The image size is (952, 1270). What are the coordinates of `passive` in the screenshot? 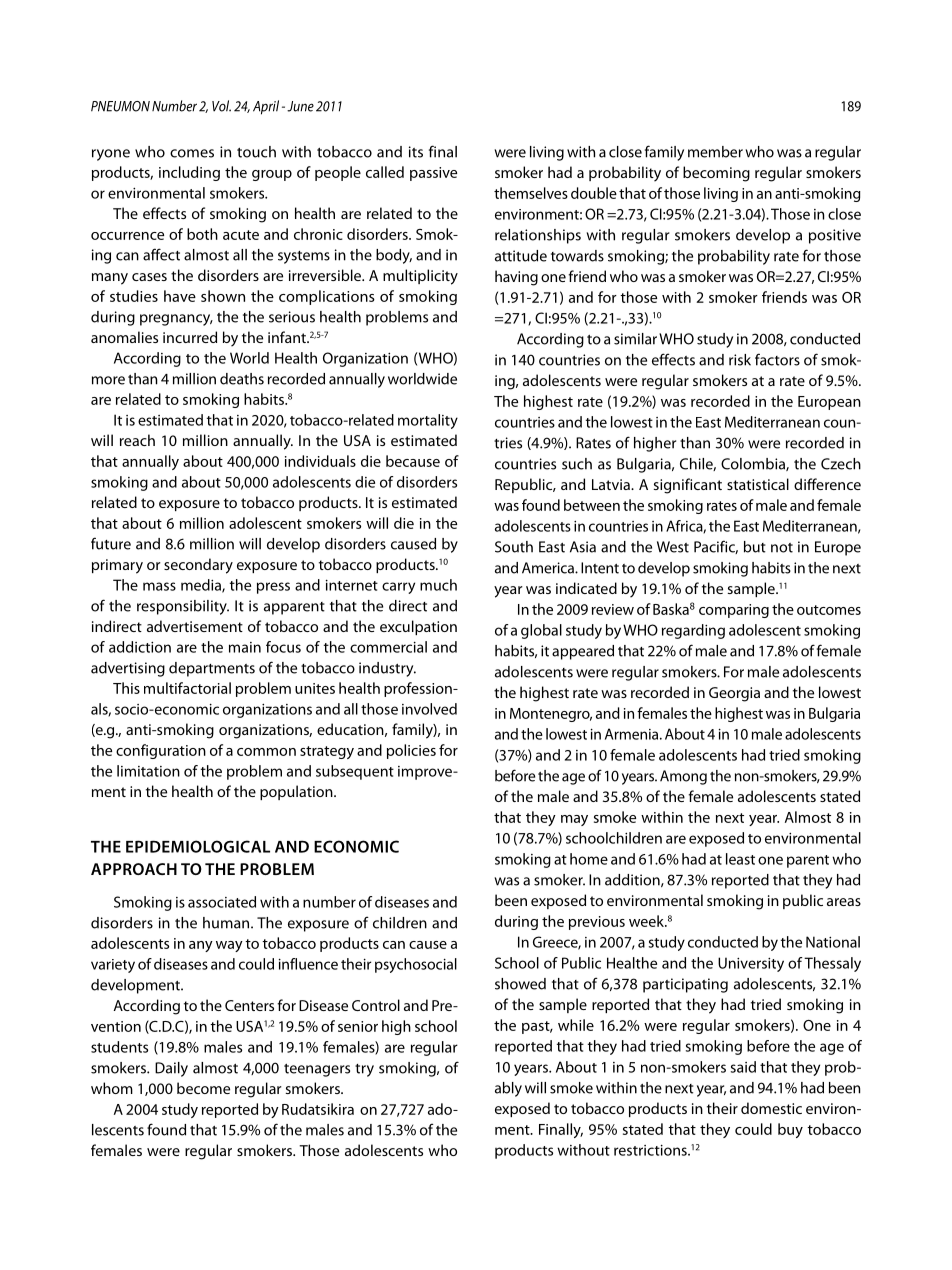 It's located at (433, 174).
